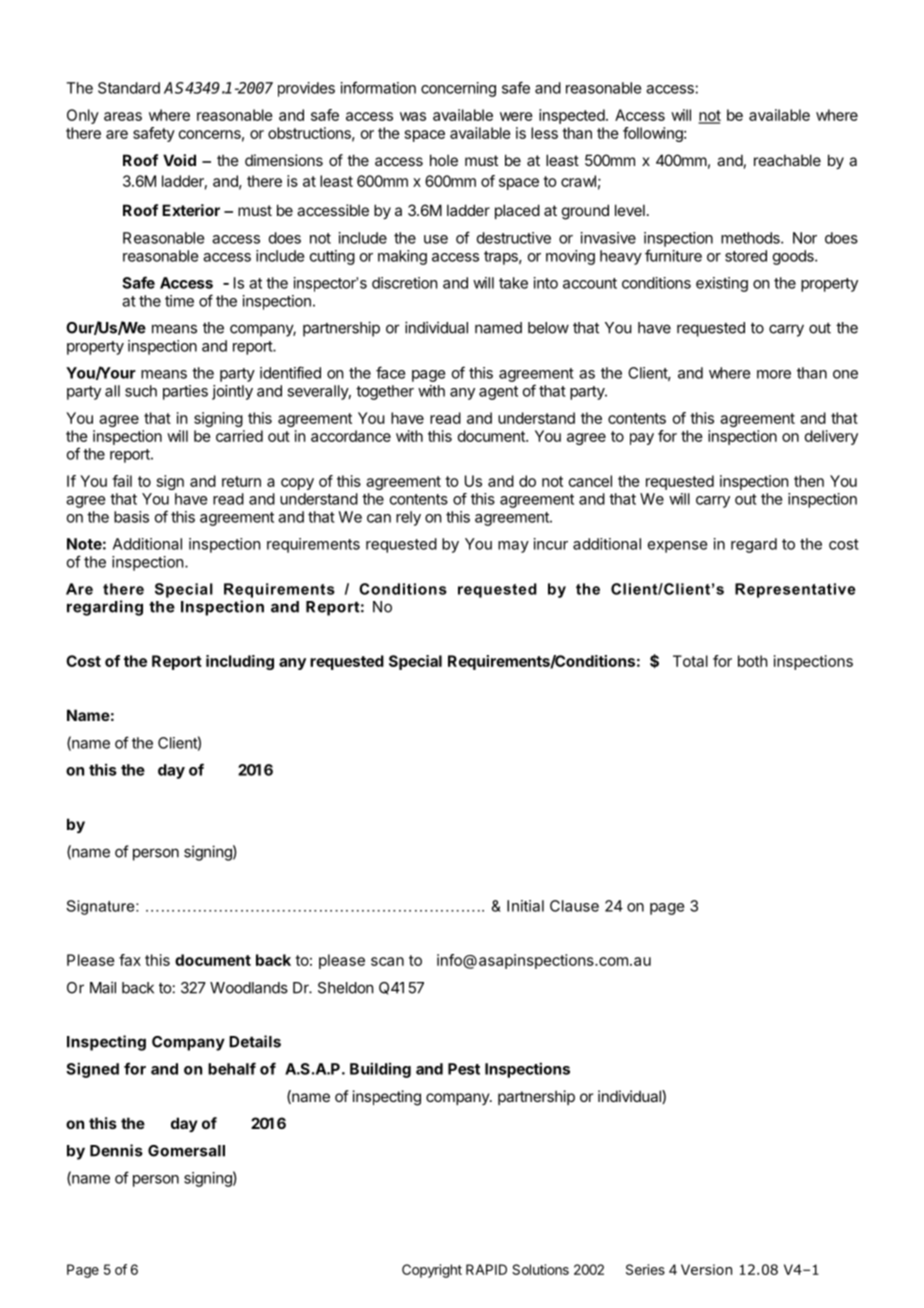 Image resolution: width=924 pixels, height=1308 pixels. What do you see at coordinates (774, 374) in the page?
I see `more` at bounding box center [774, 374].
